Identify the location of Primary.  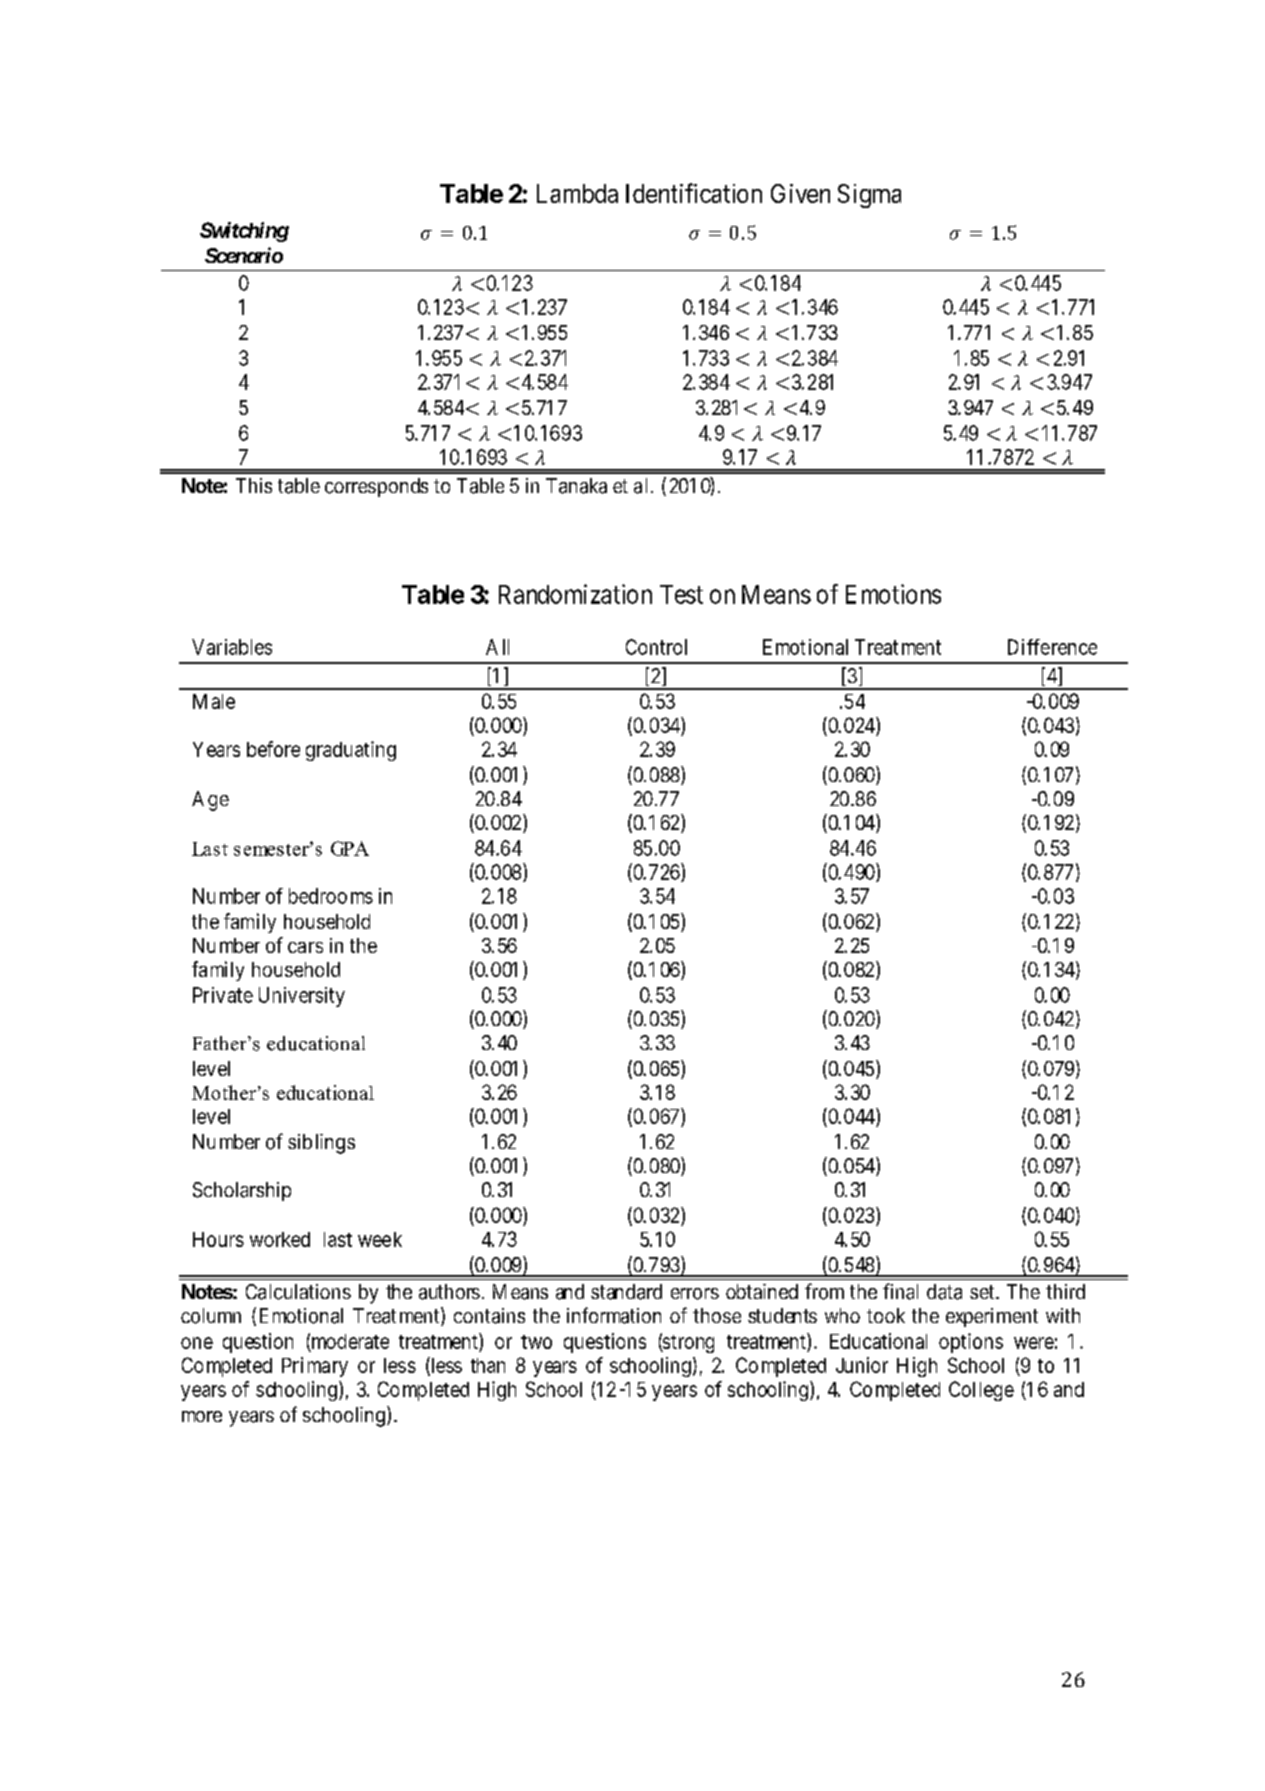
(315, 1367).
